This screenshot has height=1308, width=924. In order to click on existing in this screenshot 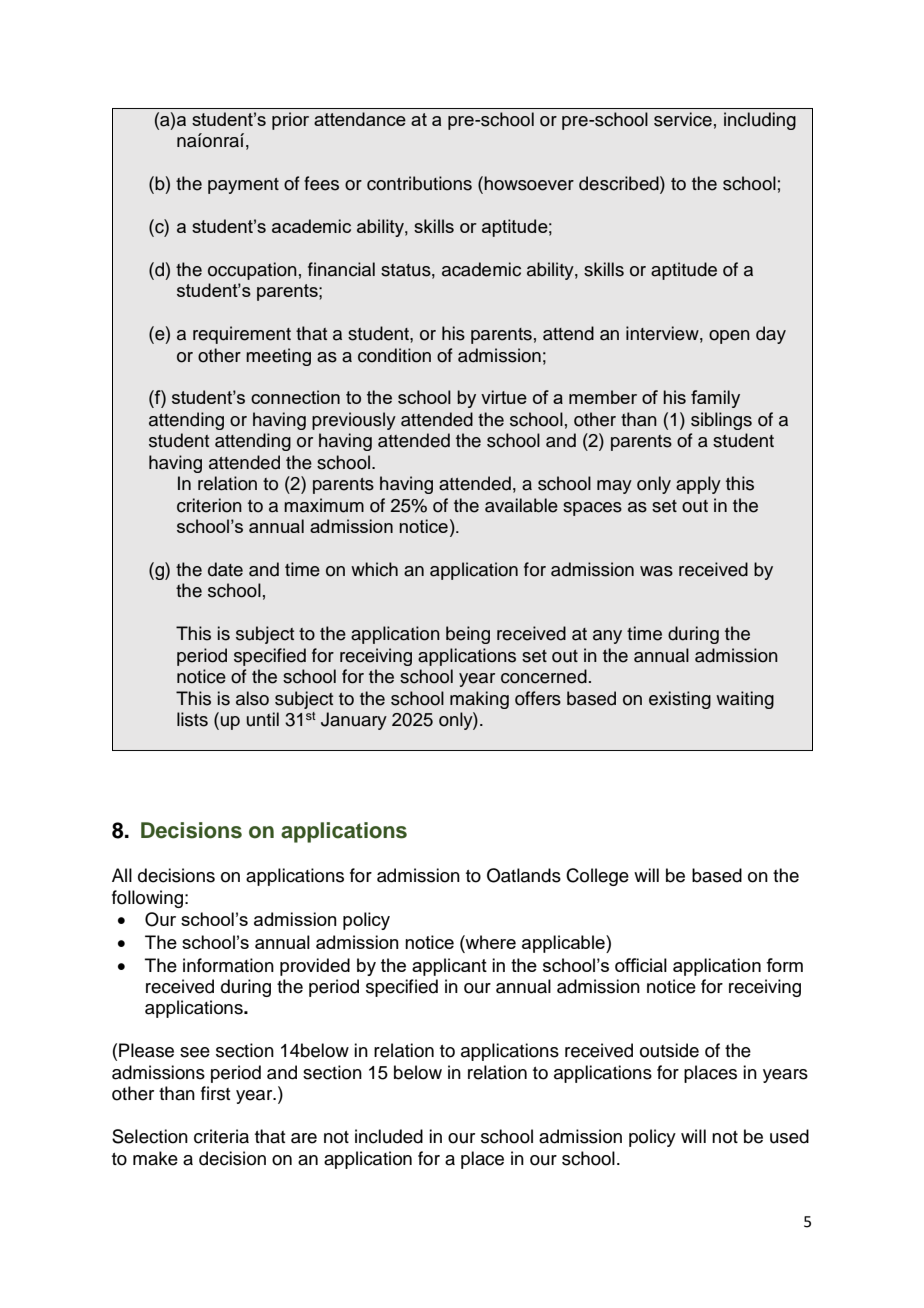, I will do `click(680, 700)`.
